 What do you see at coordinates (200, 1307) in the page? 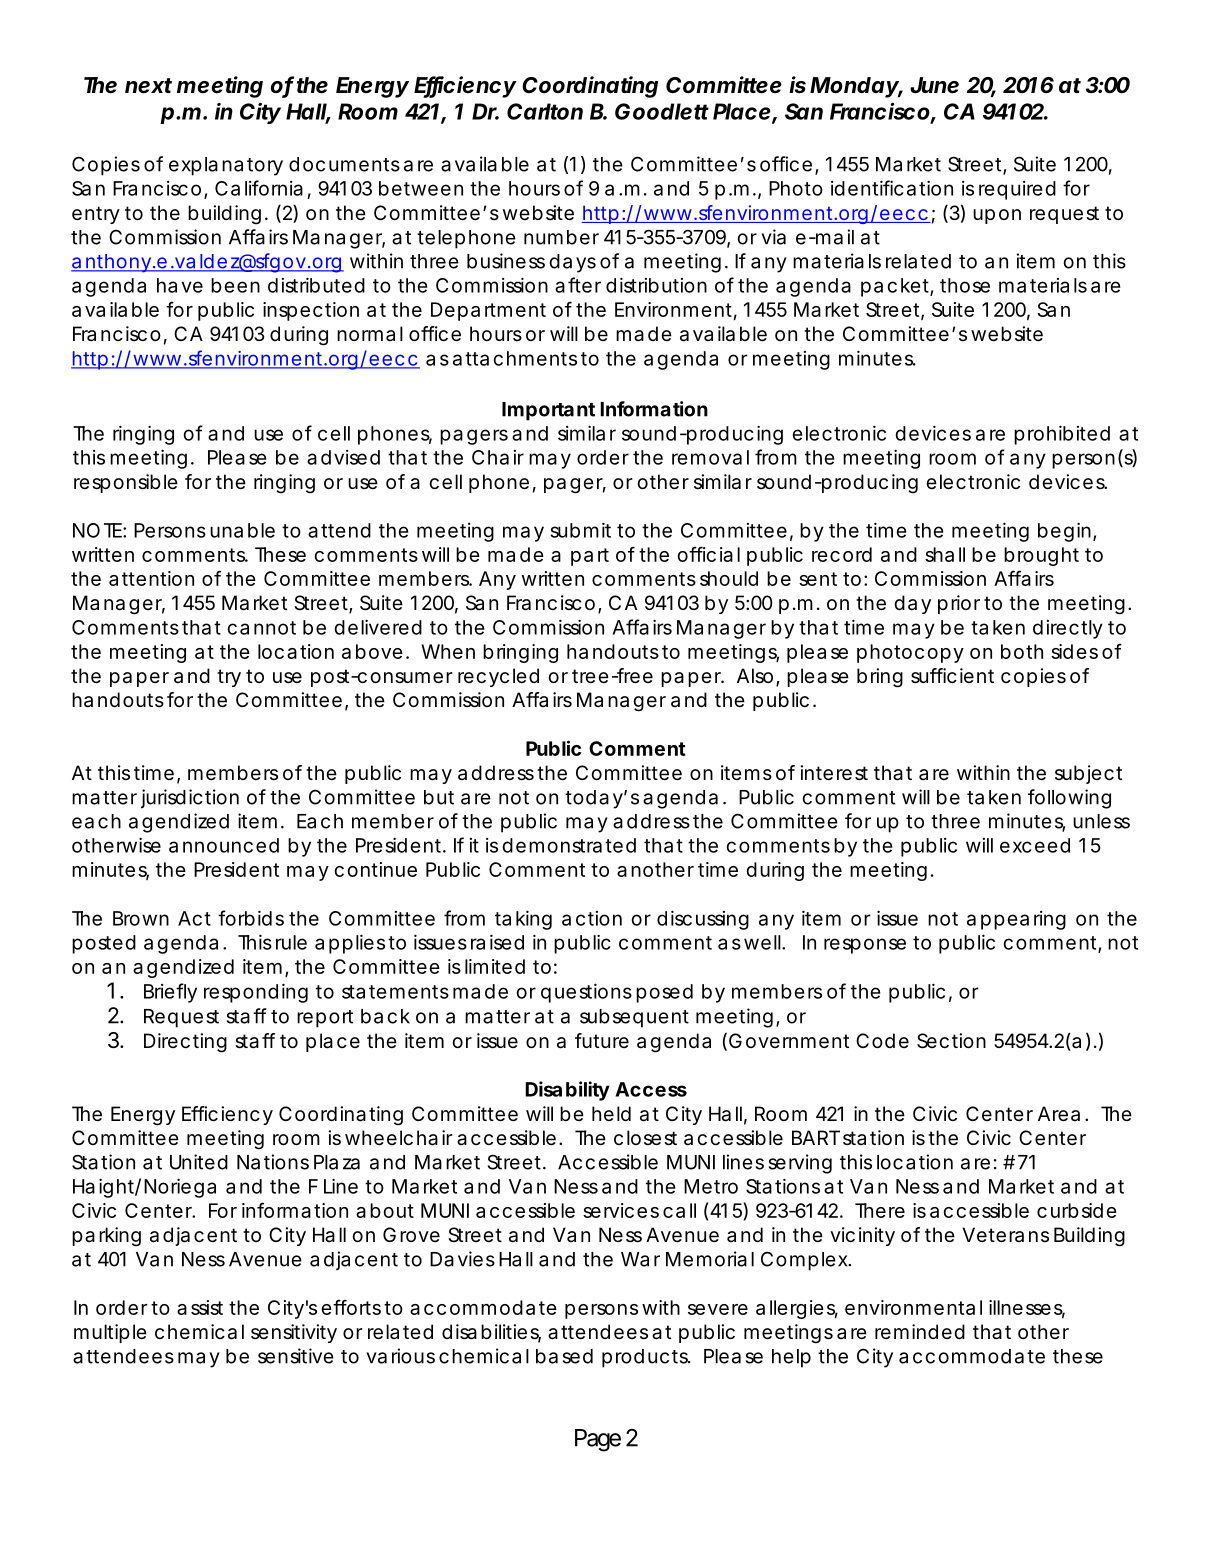
I see `assist` at bounding box center [200, 1307].
